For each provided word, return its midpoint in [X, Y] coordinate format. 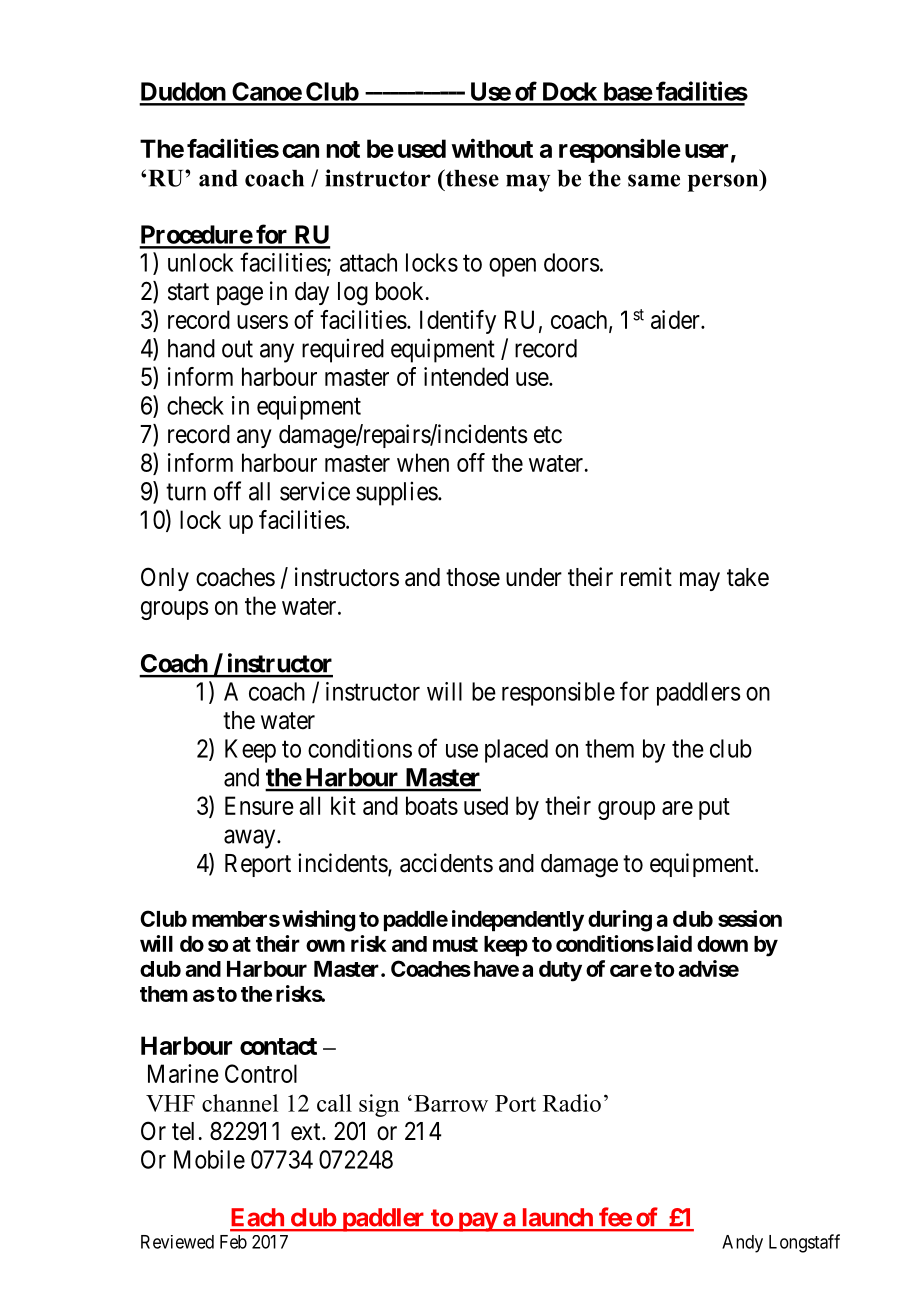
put [714, 809]
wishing [318, 921]
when [423, 462]
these [471, 178]
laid [674, 943]
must [455, 944]
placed [516, 751]
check [195, 405]
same [654, 180]
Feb [233, 1242]
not [343, 149]
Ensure [259, 805]
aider [676, 319]
